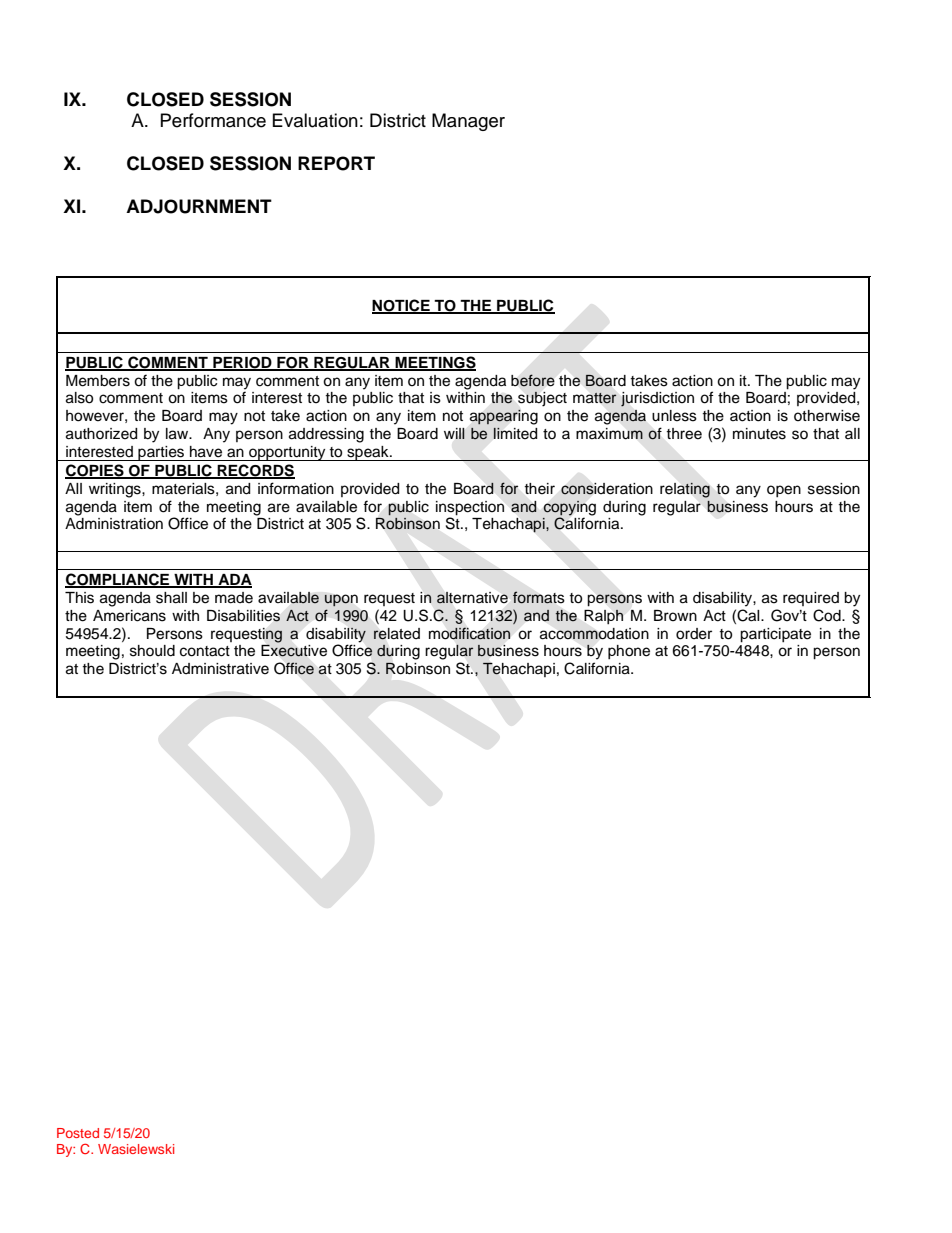 The width and height of the image is (952, 1233). Describe the element at coordinates (469, 633) in the image. I see `modification` at that location.
